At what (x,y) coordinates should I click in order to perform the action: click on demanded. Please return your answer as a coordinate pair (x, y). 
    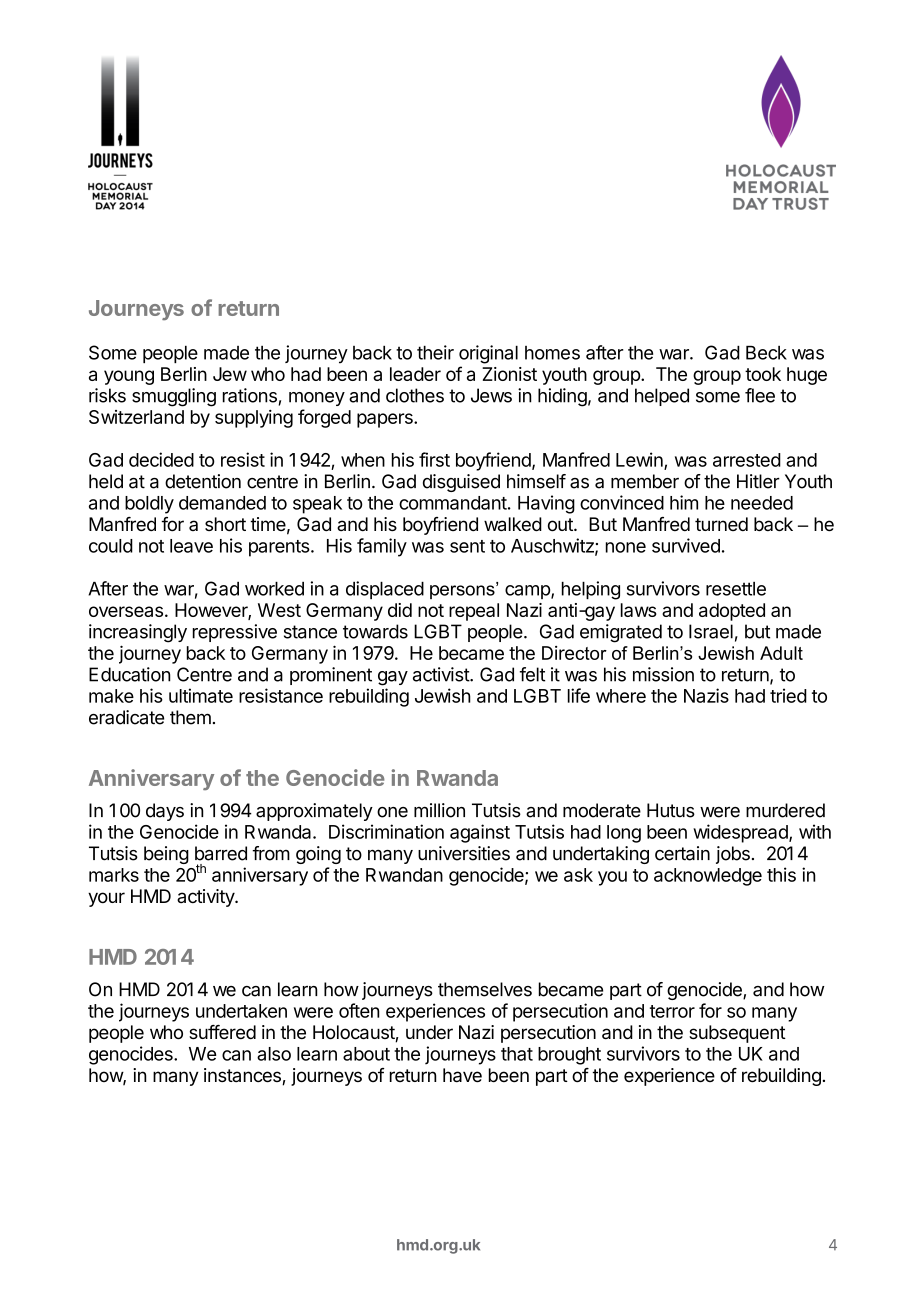
    Looking at the image, I should click on (222, 503).
